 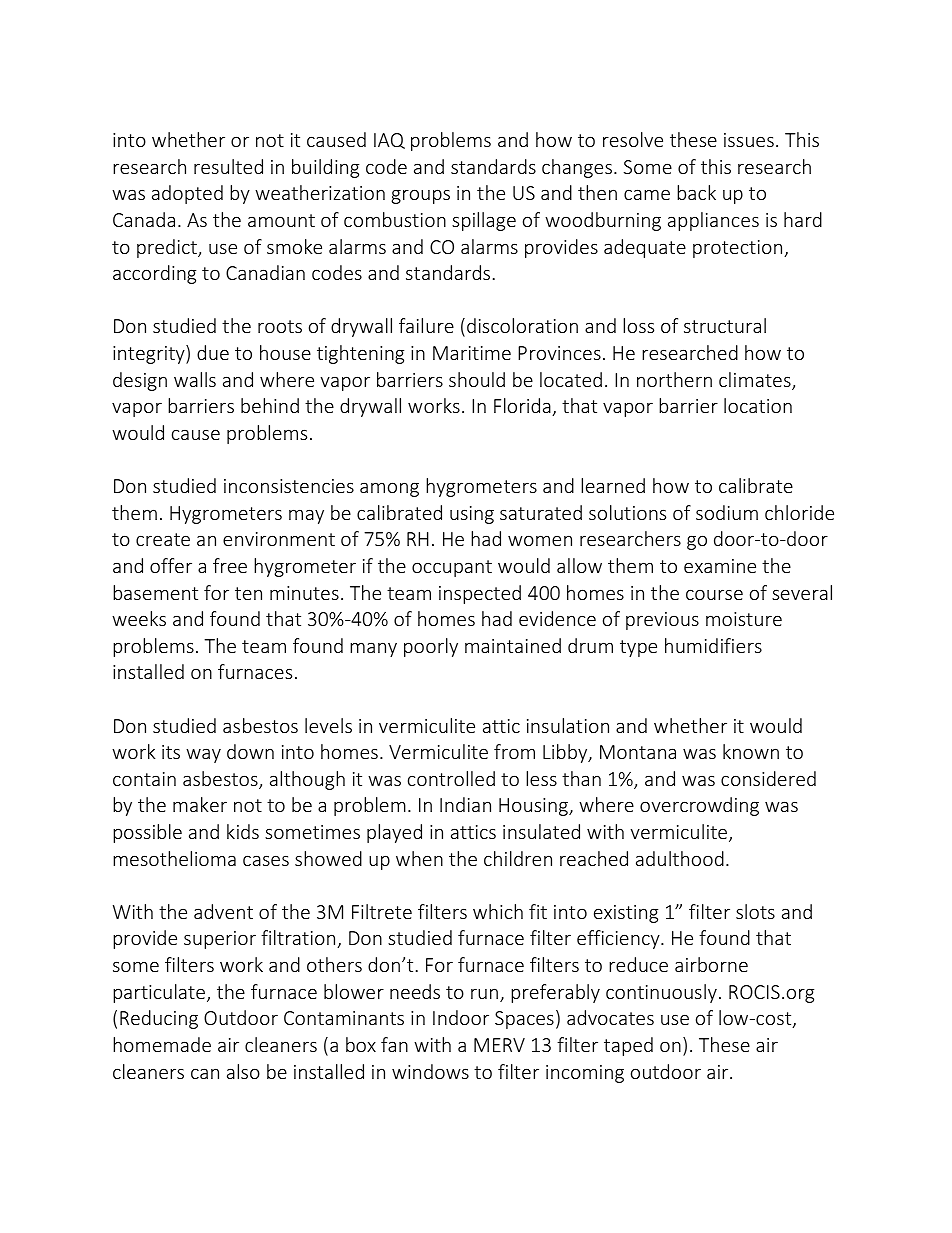 What do you see at coordinates (243, 1071) in the screenshot?
I see `also` at bounding box center [243, 1071].
